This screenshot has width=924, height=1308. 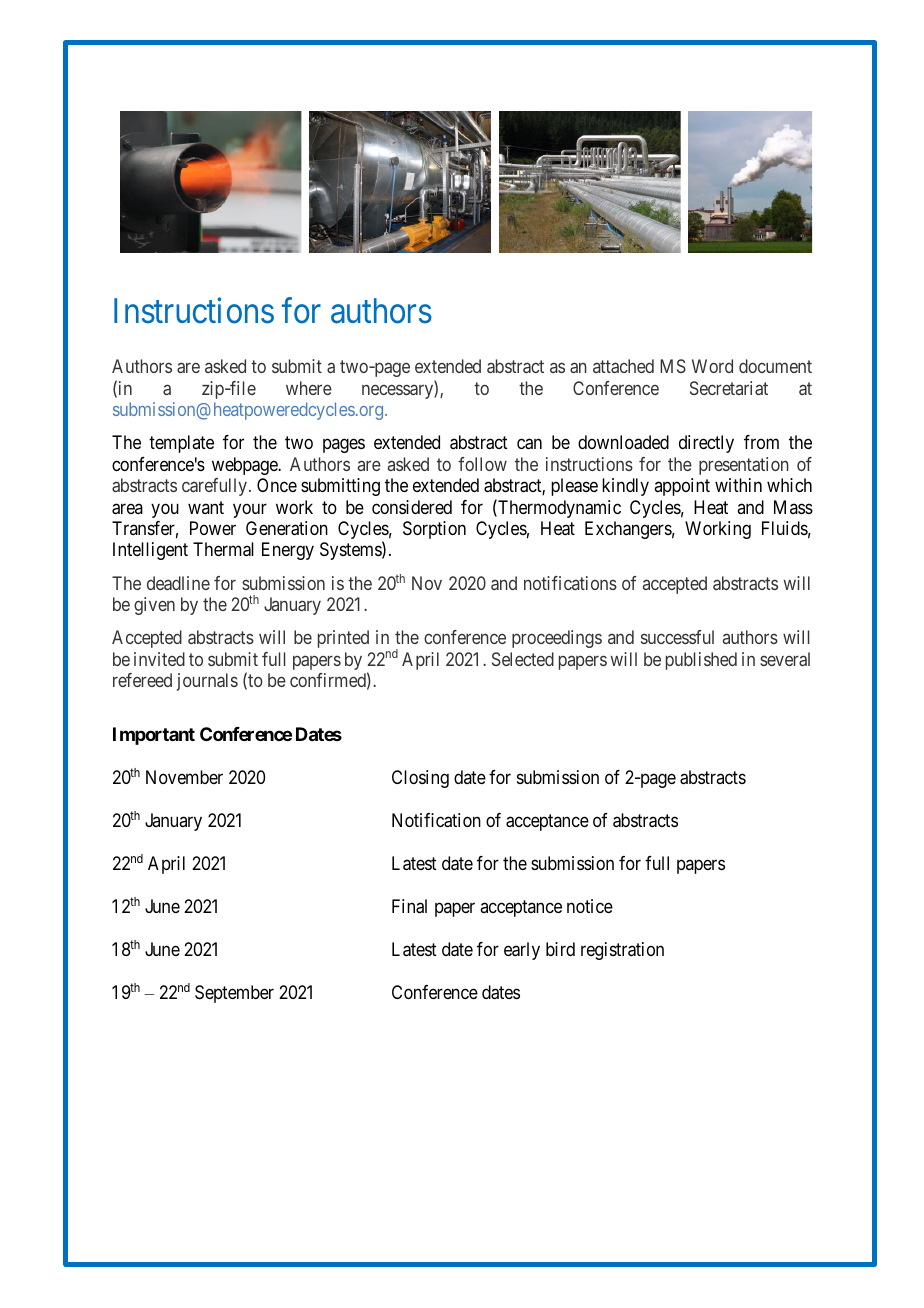 I want to click on published, so click(x=701, y=661).
